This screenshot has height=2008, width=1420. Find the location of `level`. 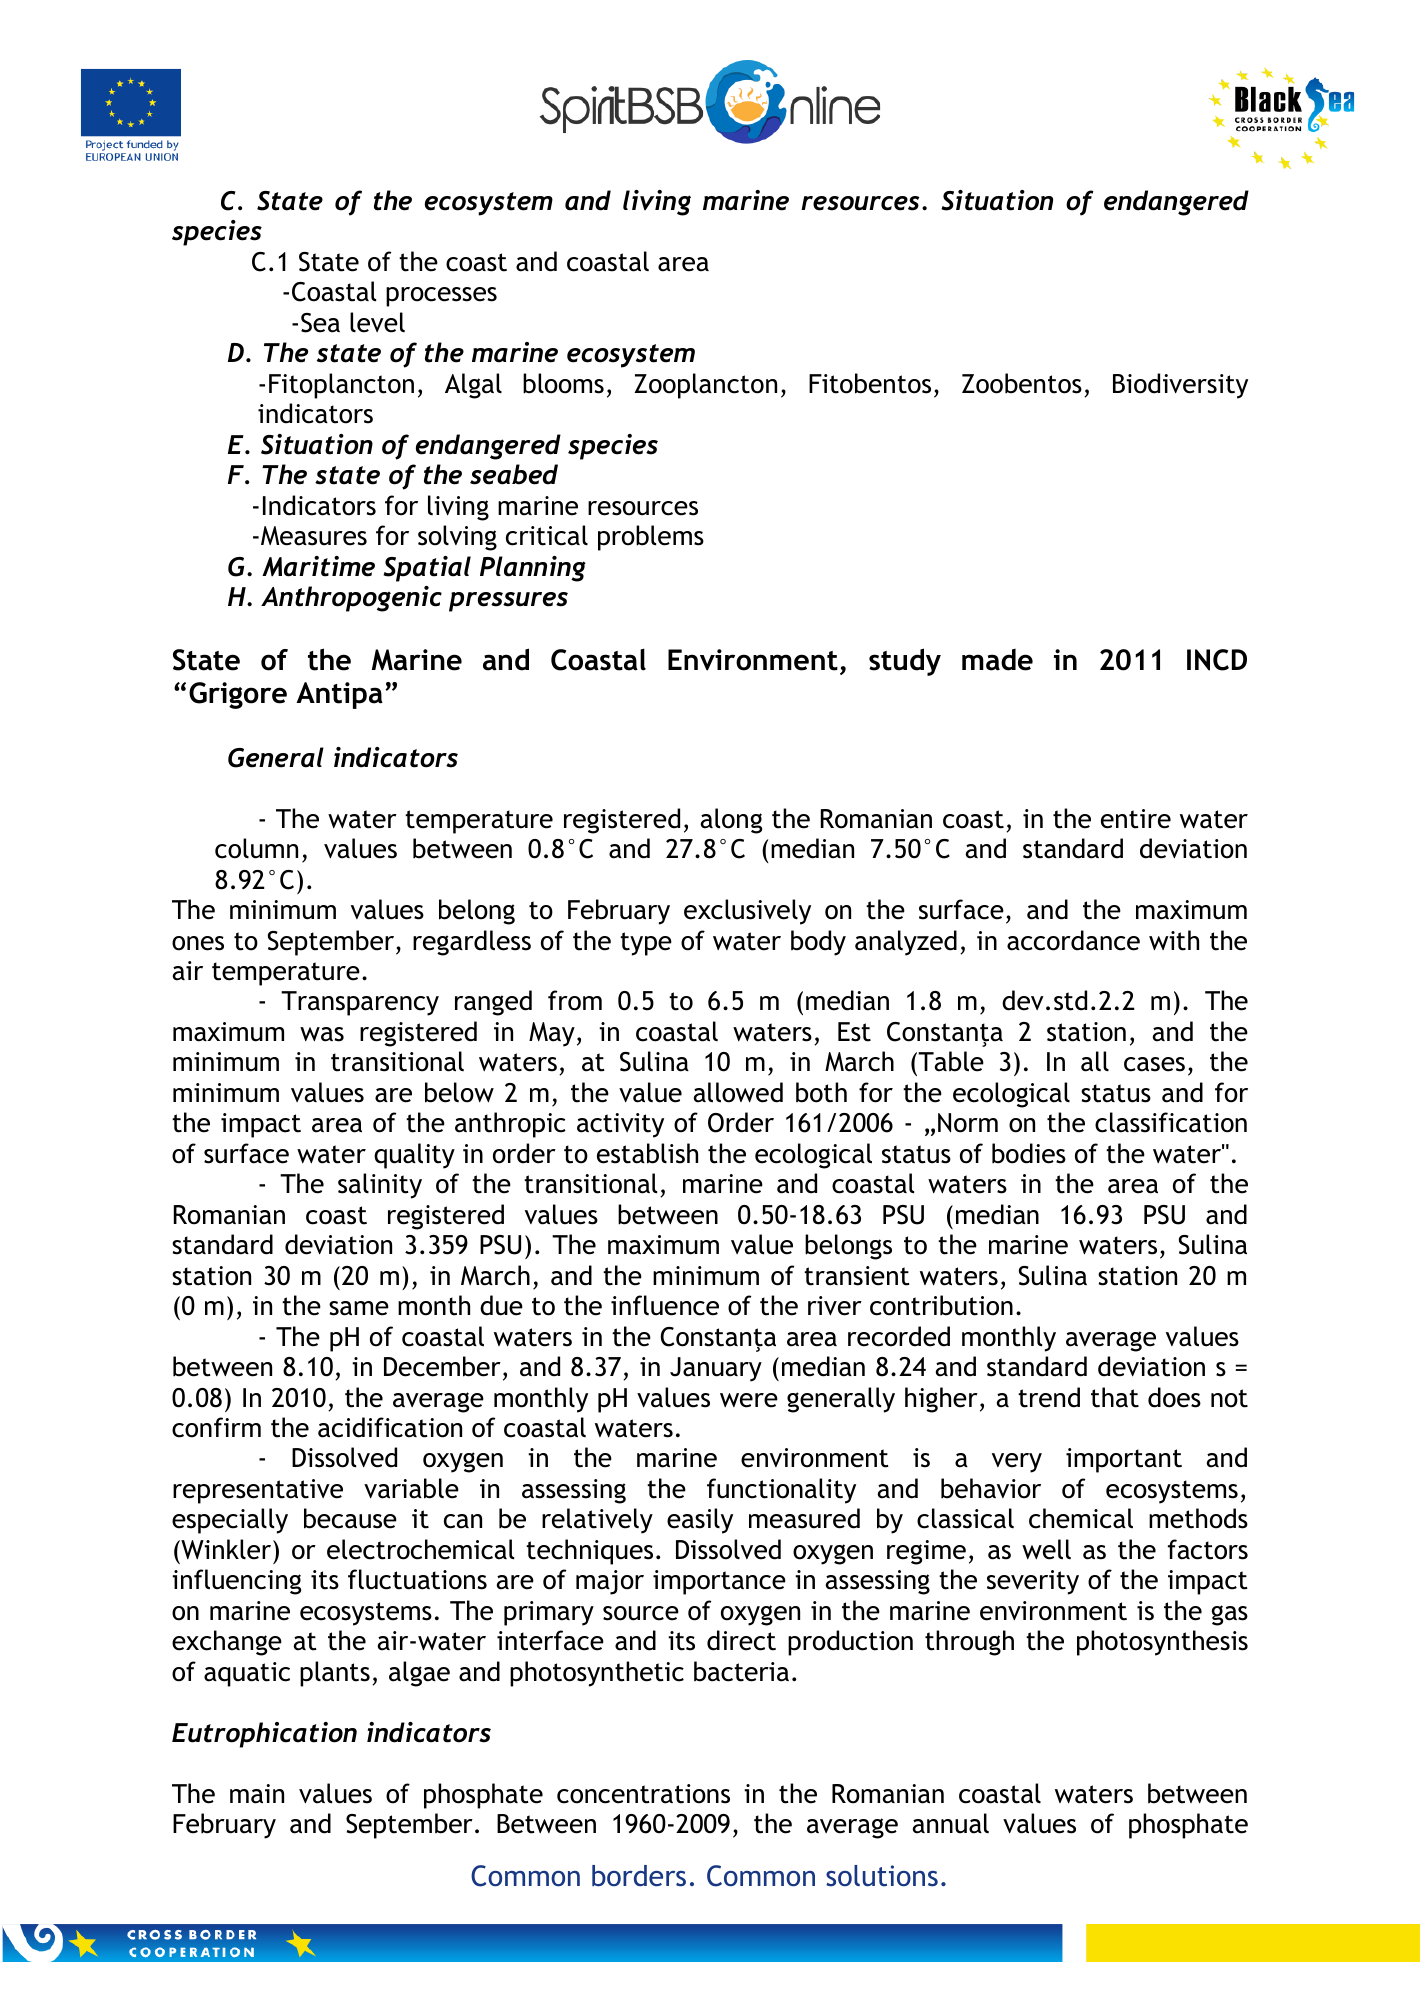

level is located at coordinates (377, 322).
